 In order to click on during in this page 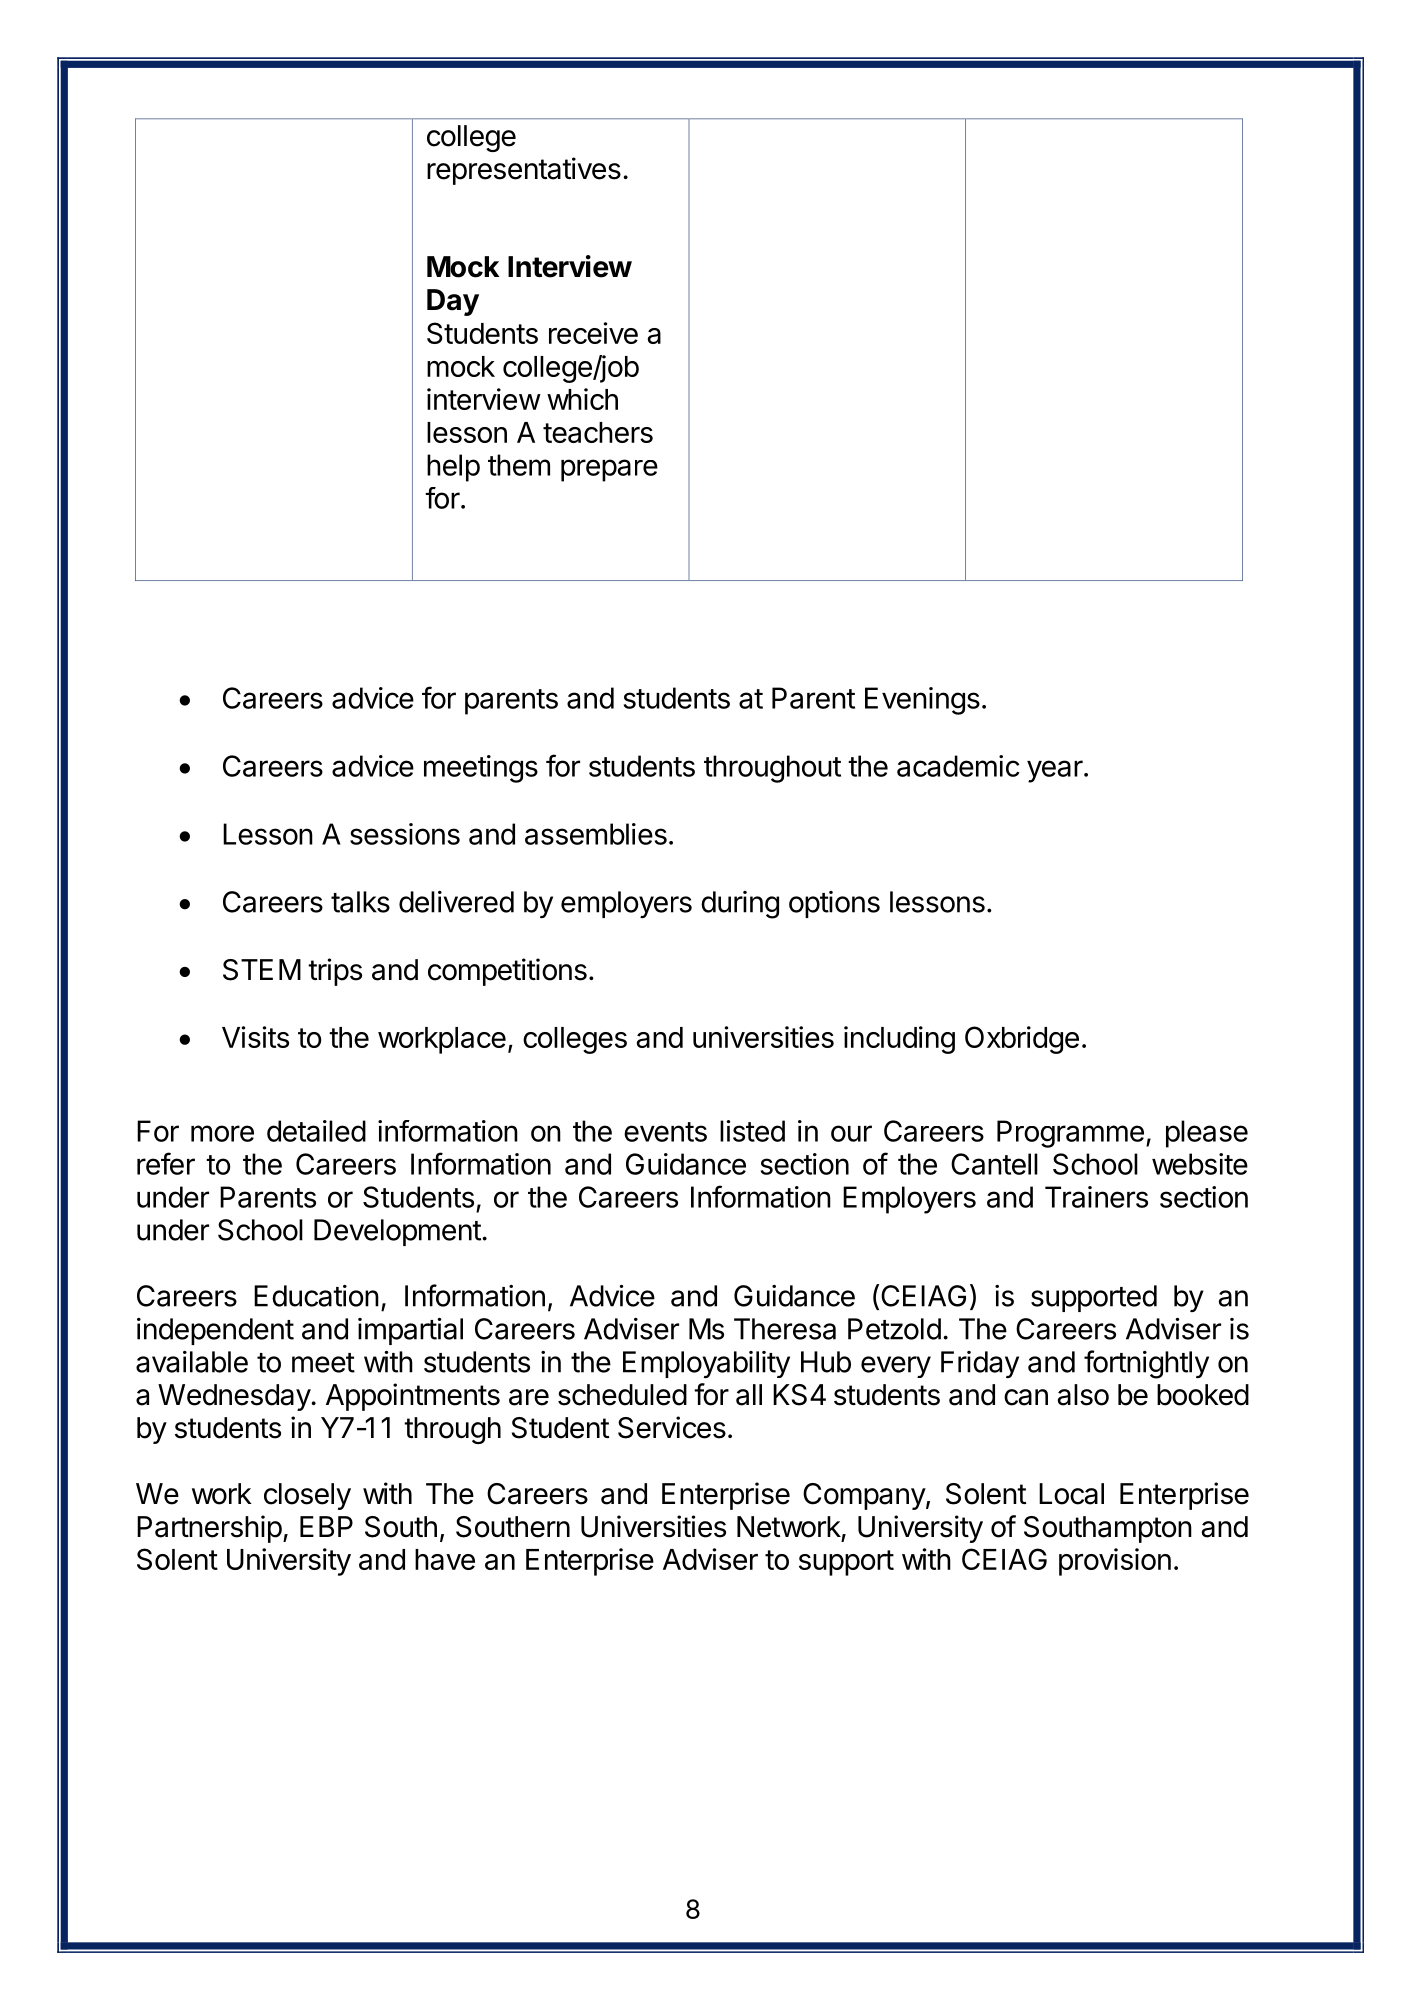, I will do `click(740, 905)`.
